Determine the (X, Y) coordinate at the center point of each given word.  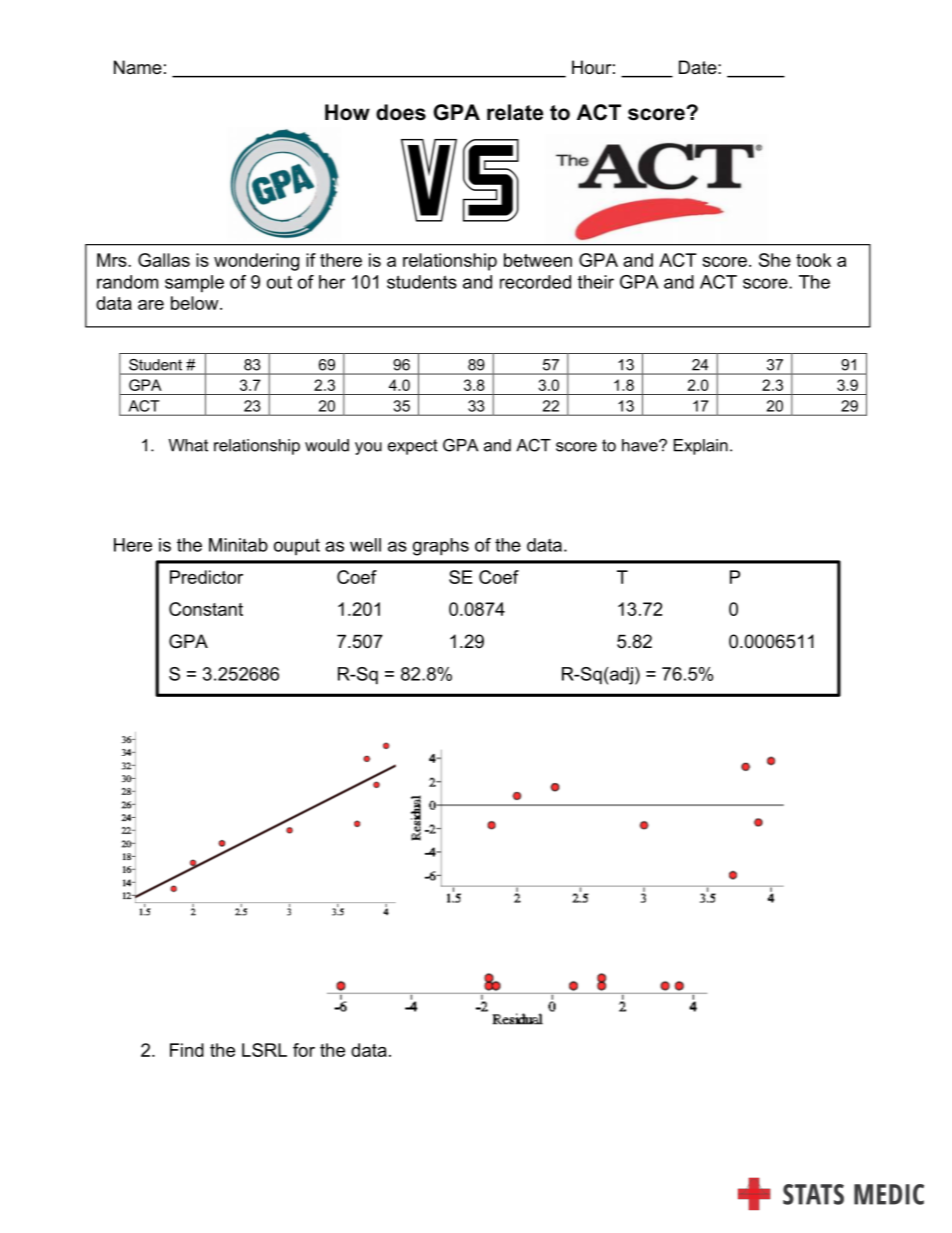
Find (187, 1050)
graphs (441, 547)
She (775, 260)
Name (138, 67)
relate (515, 112)
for (304, 1050)
